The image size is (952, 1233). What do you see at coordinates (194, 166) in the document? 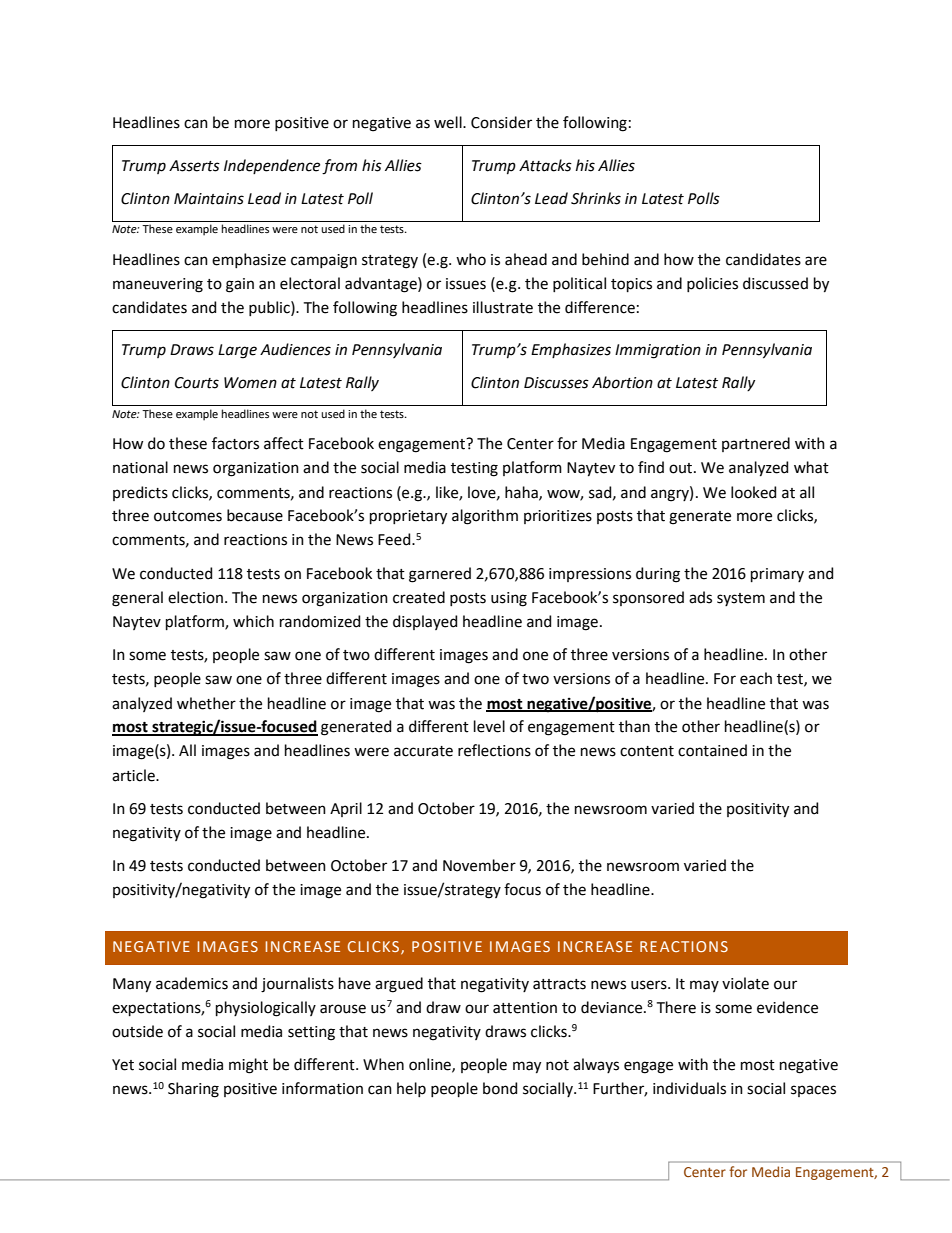
I see `Asserts` at bounding box center [194, 166].
